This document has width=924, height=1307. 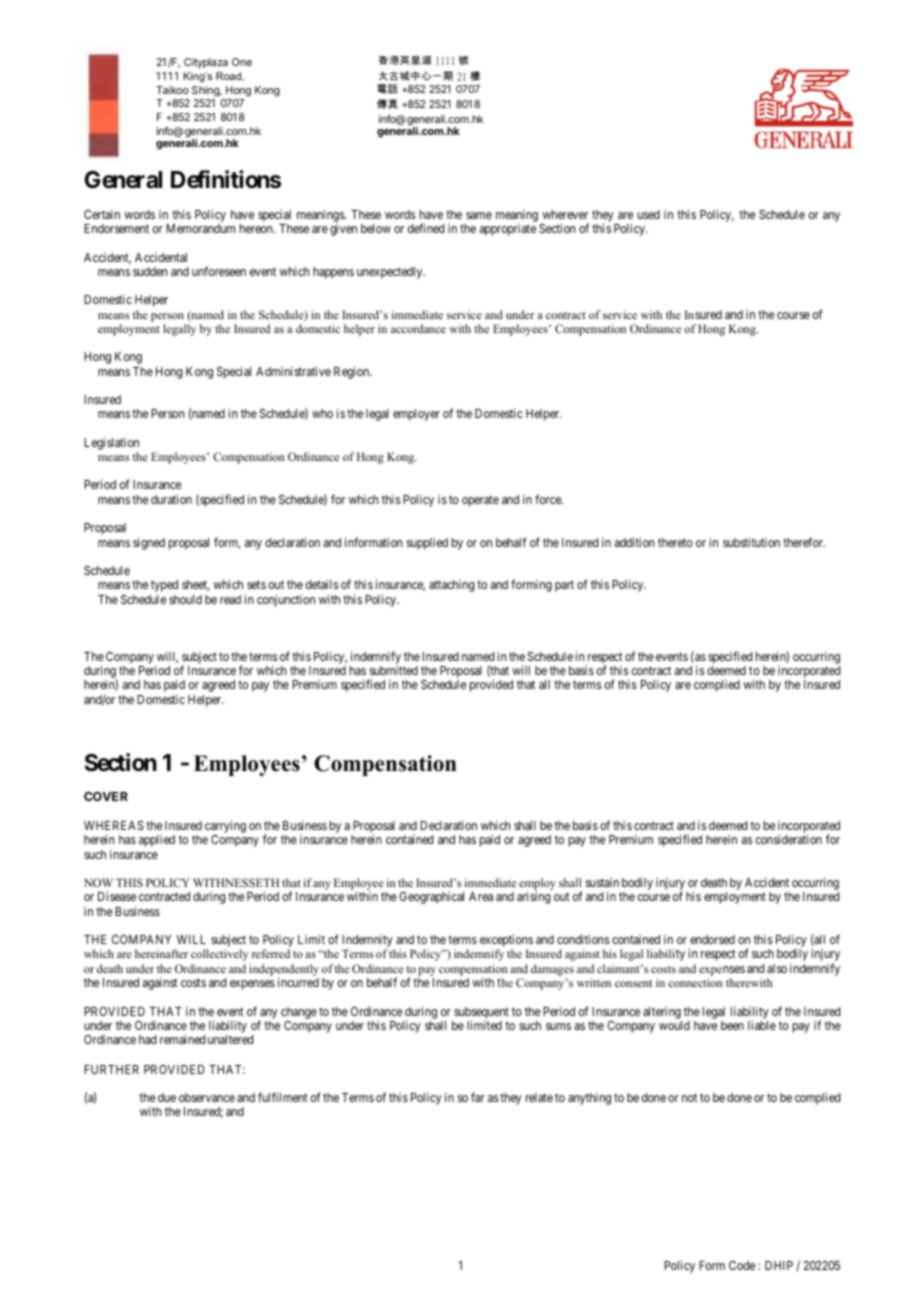 I want to click on collectively, so click(x=220, y=955).
